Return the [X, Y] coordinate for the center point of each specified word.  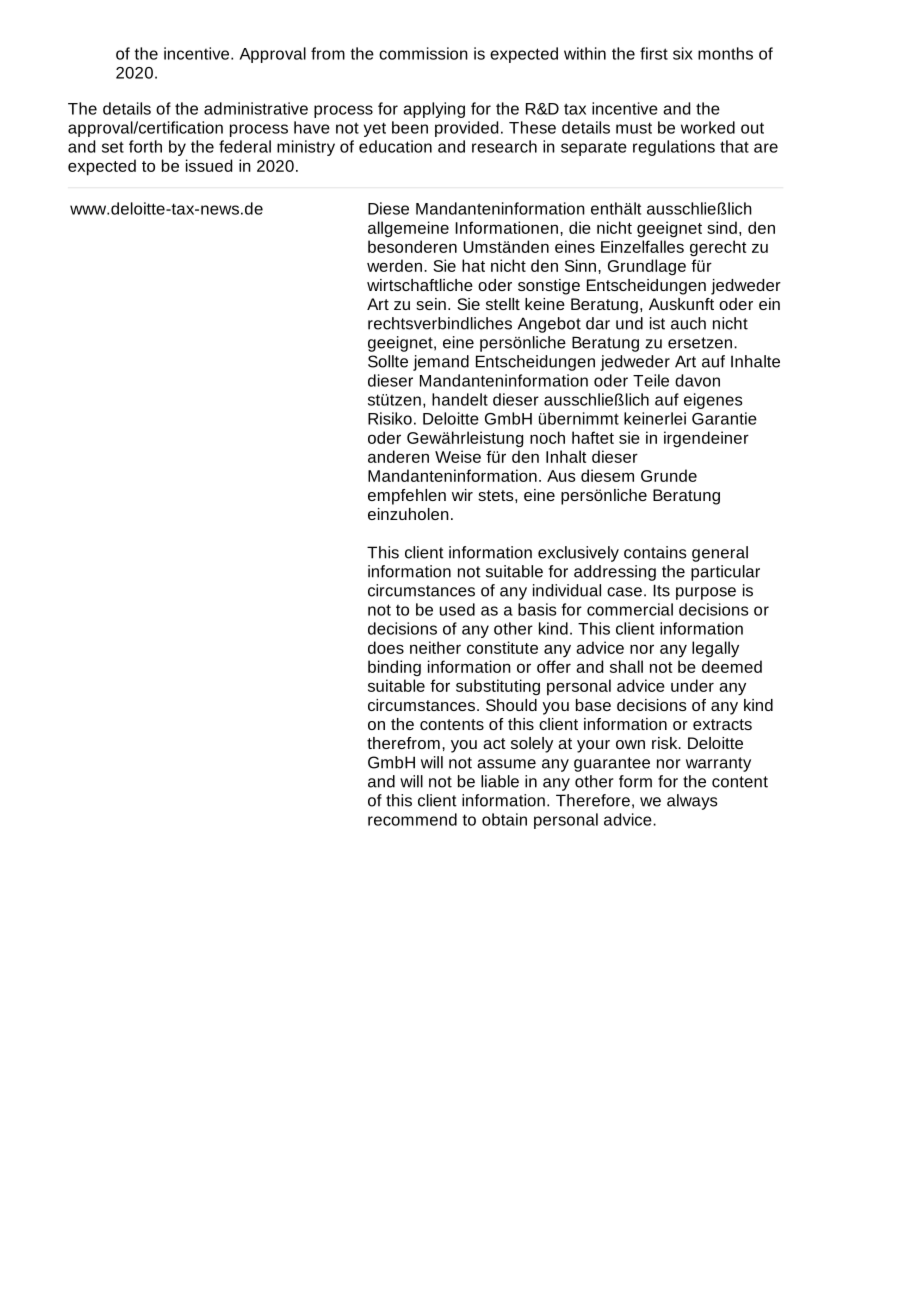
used [457, 609]
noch [547, 437]
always [692, 802]
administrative [256, 108]
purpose [706, 593]
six [683, 53]
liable [500, 781]
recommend [412, 819]
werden [394, 265]
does [386, 647]
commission [423, 53]
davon [697, 380]
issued [209, 165]
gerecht [718, 248]
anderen [398, 456]
